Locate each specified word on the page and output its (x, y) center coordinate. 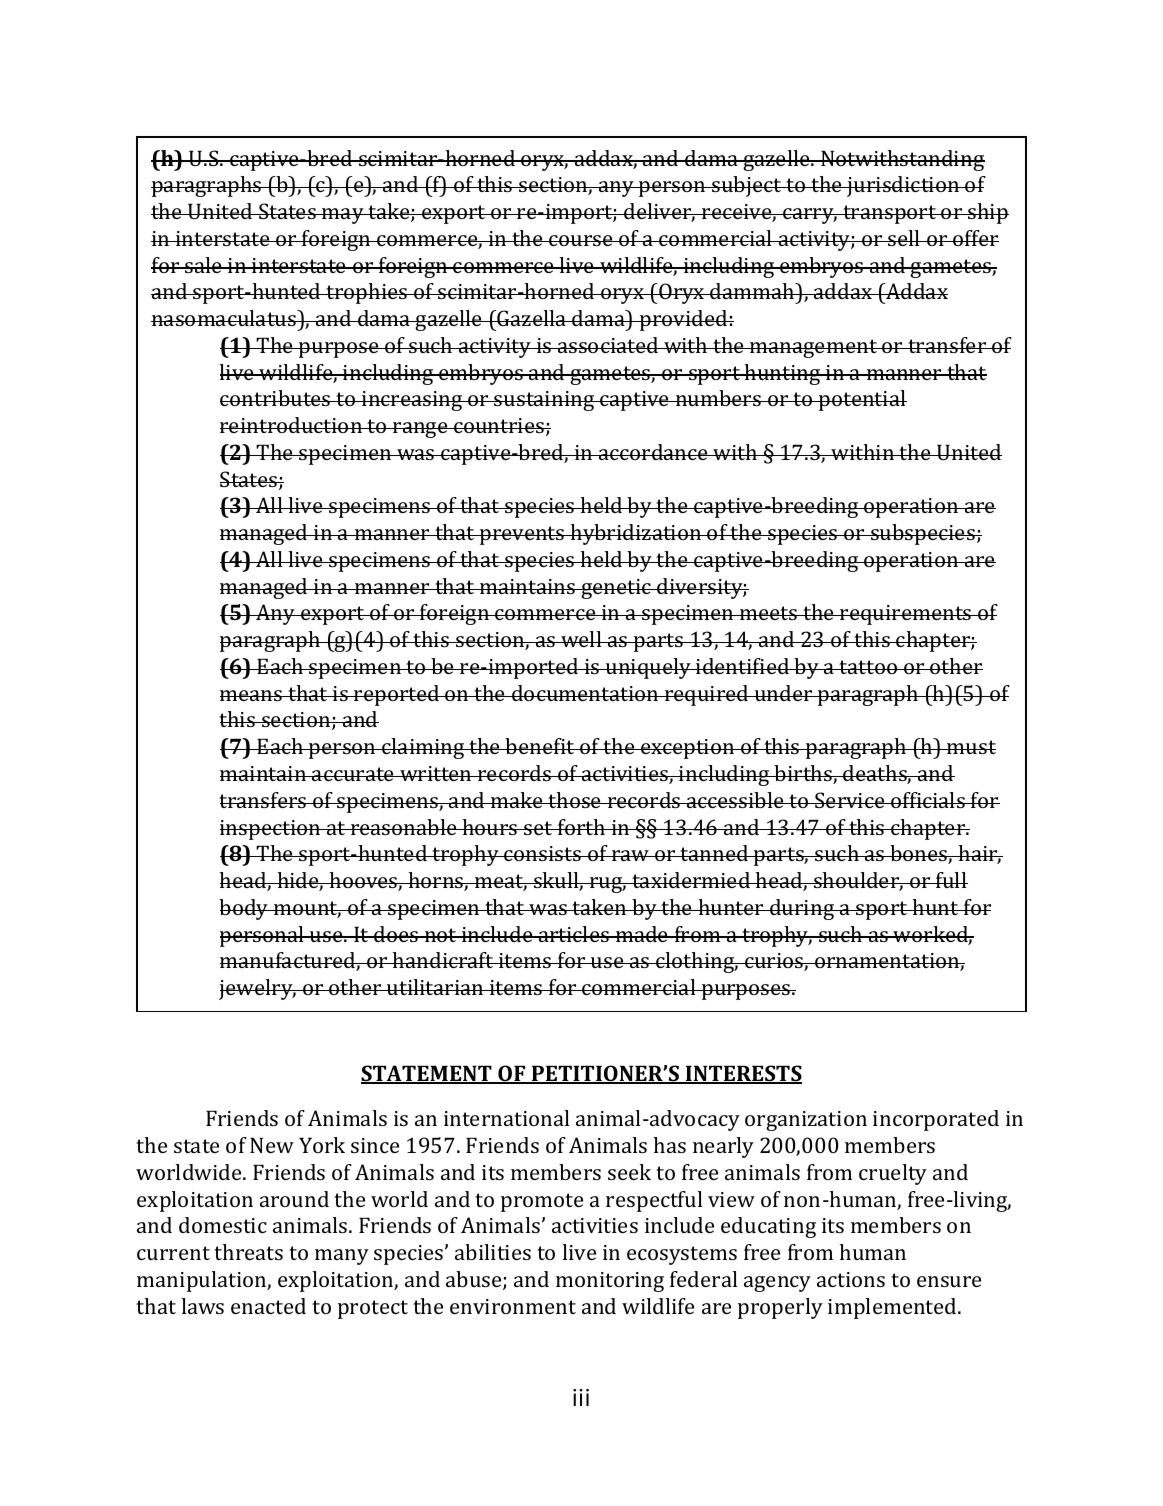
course (581, 240)
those (575, 800)
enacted (268, 1306)
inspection (271, 830)
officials (928, 800)
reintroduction (292, 425)
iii (581, 1397)
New (272, 1145)
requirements (906, 615)
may (343, 216)
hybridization (636, 534)
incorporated (936, 1120)
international (506, 1118)
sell (904, 238)
